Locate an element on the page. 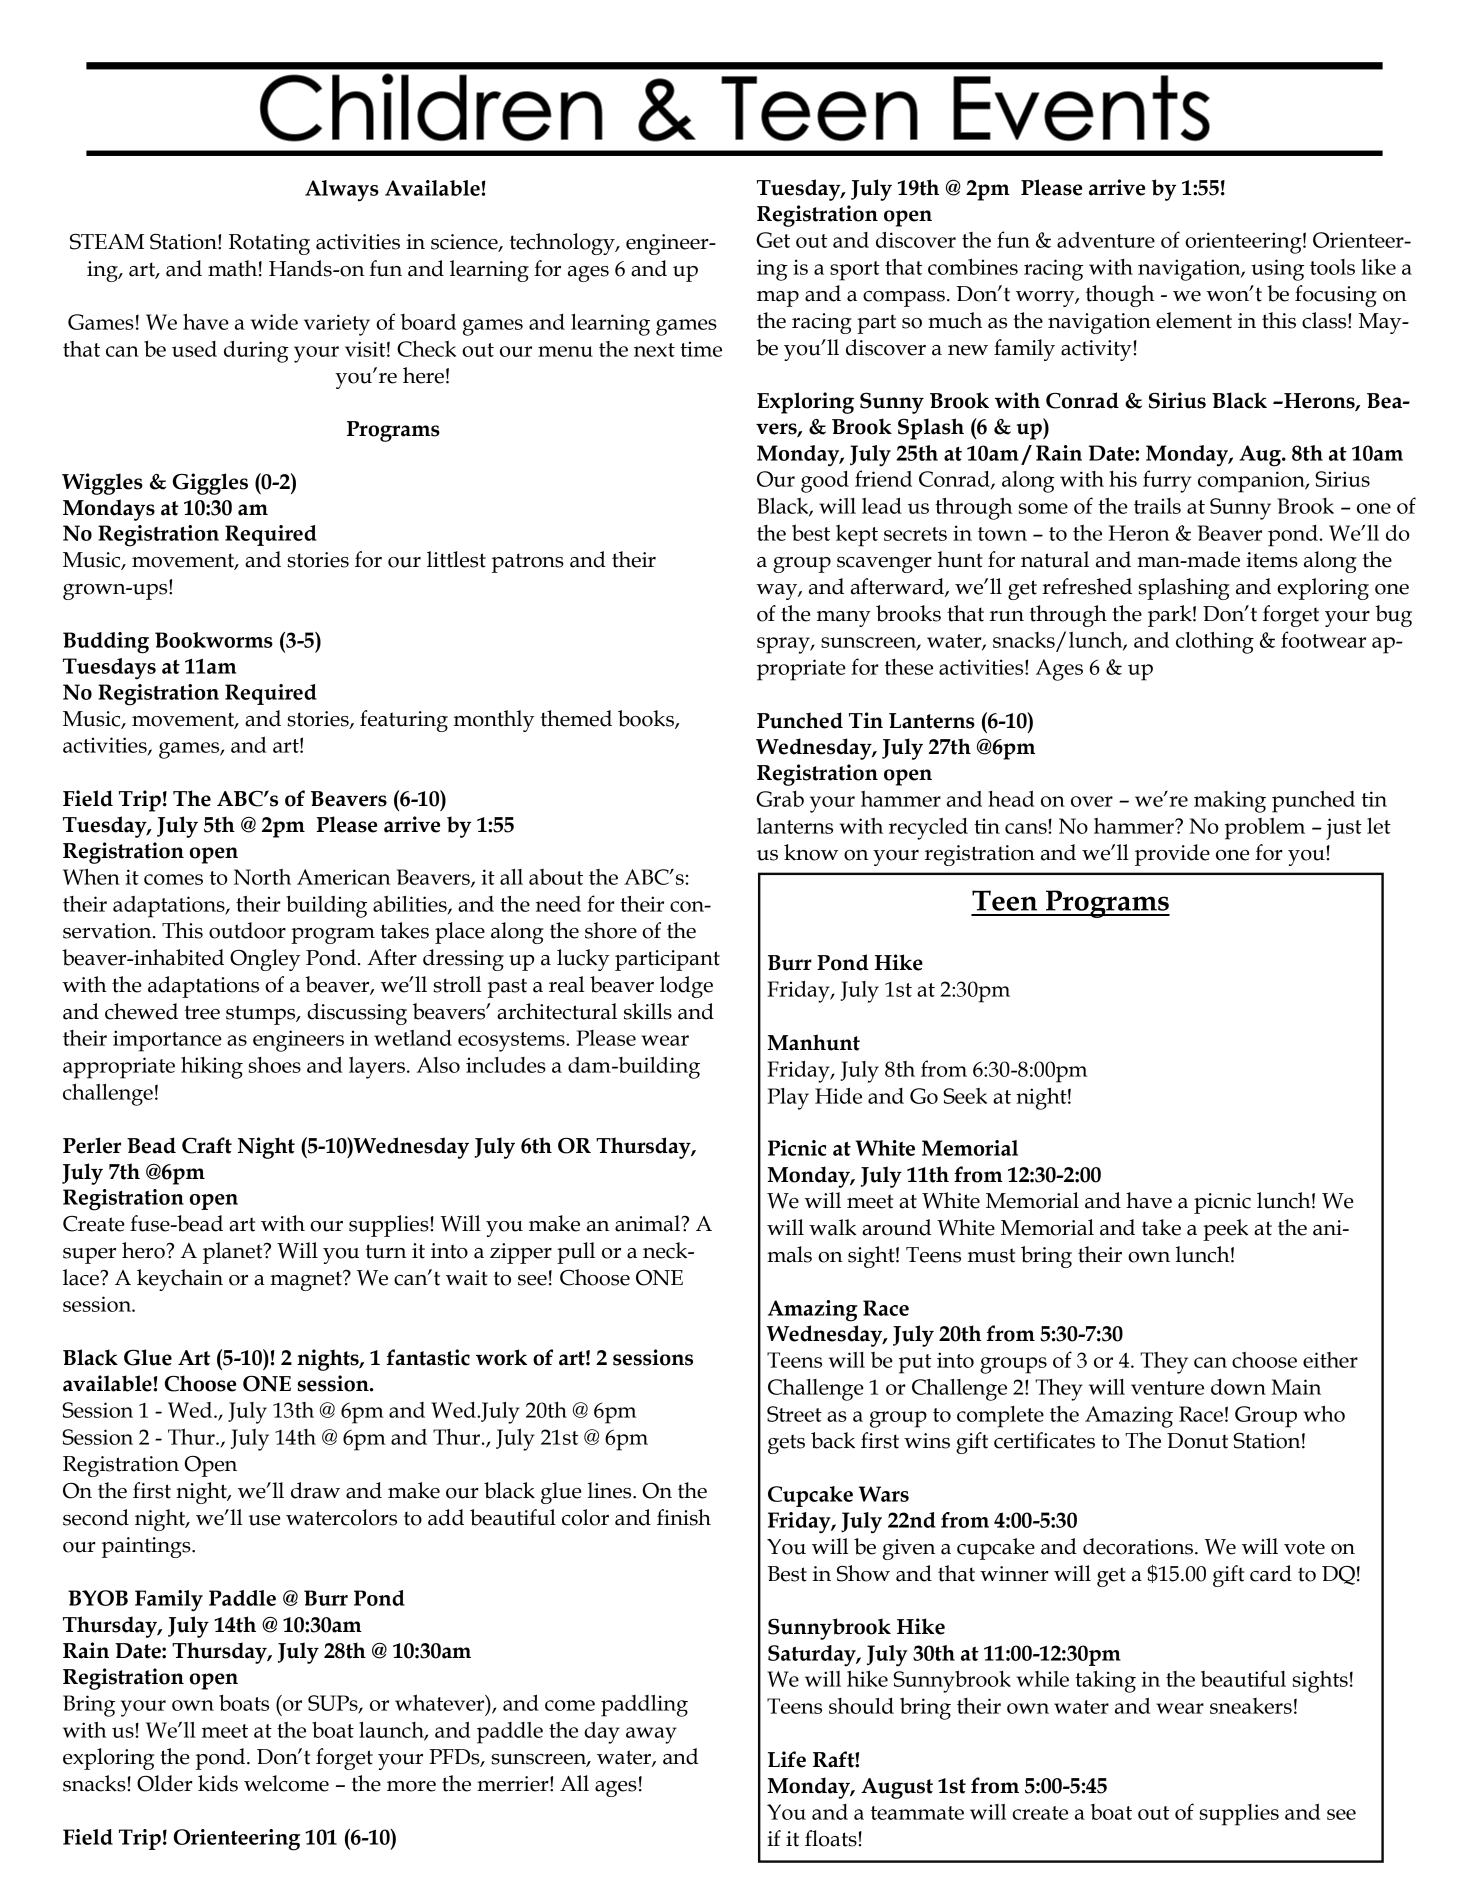  tools is located at coordinates (1332, 267).
